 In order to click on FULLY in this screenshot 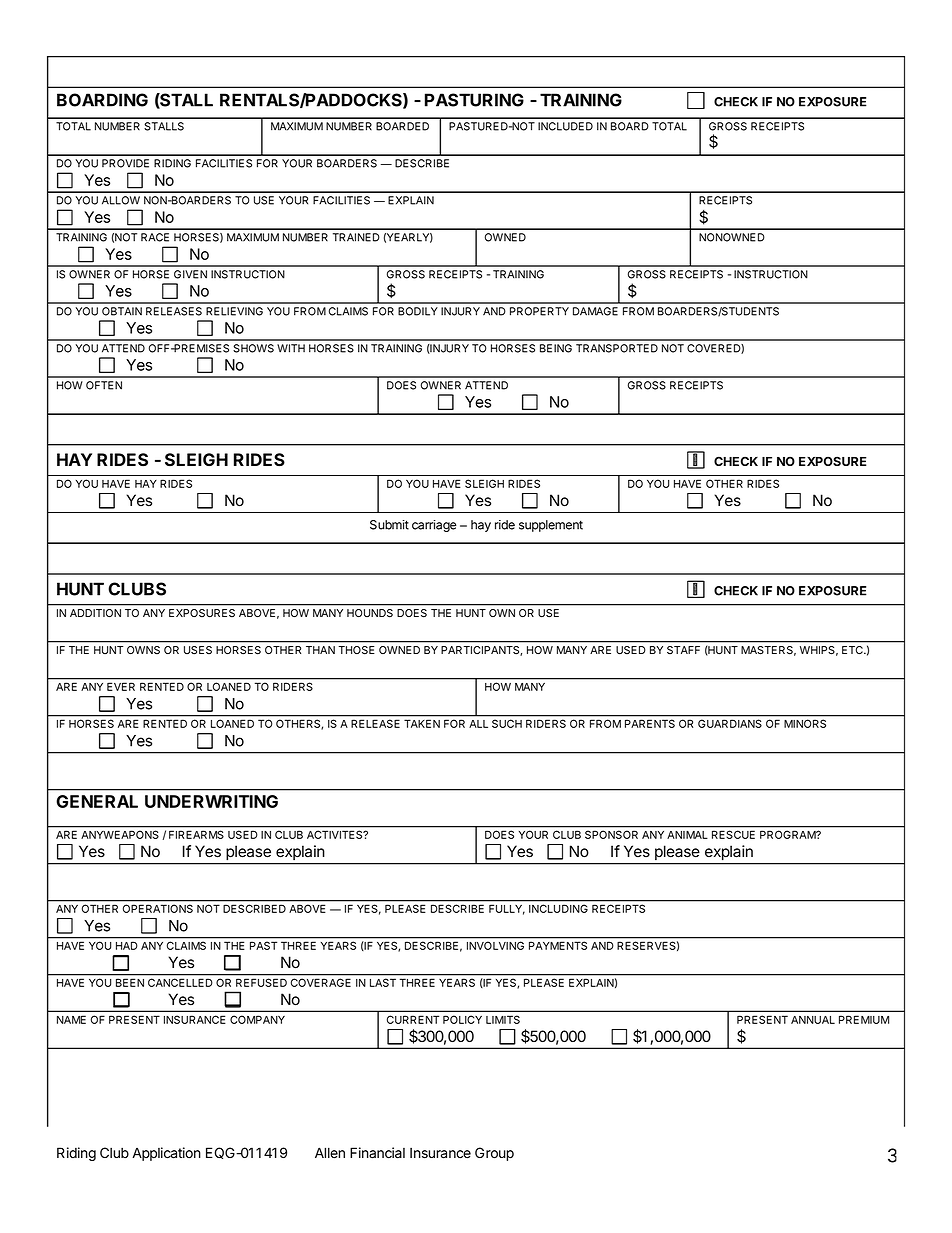, I will do `click(507, 909)`.
